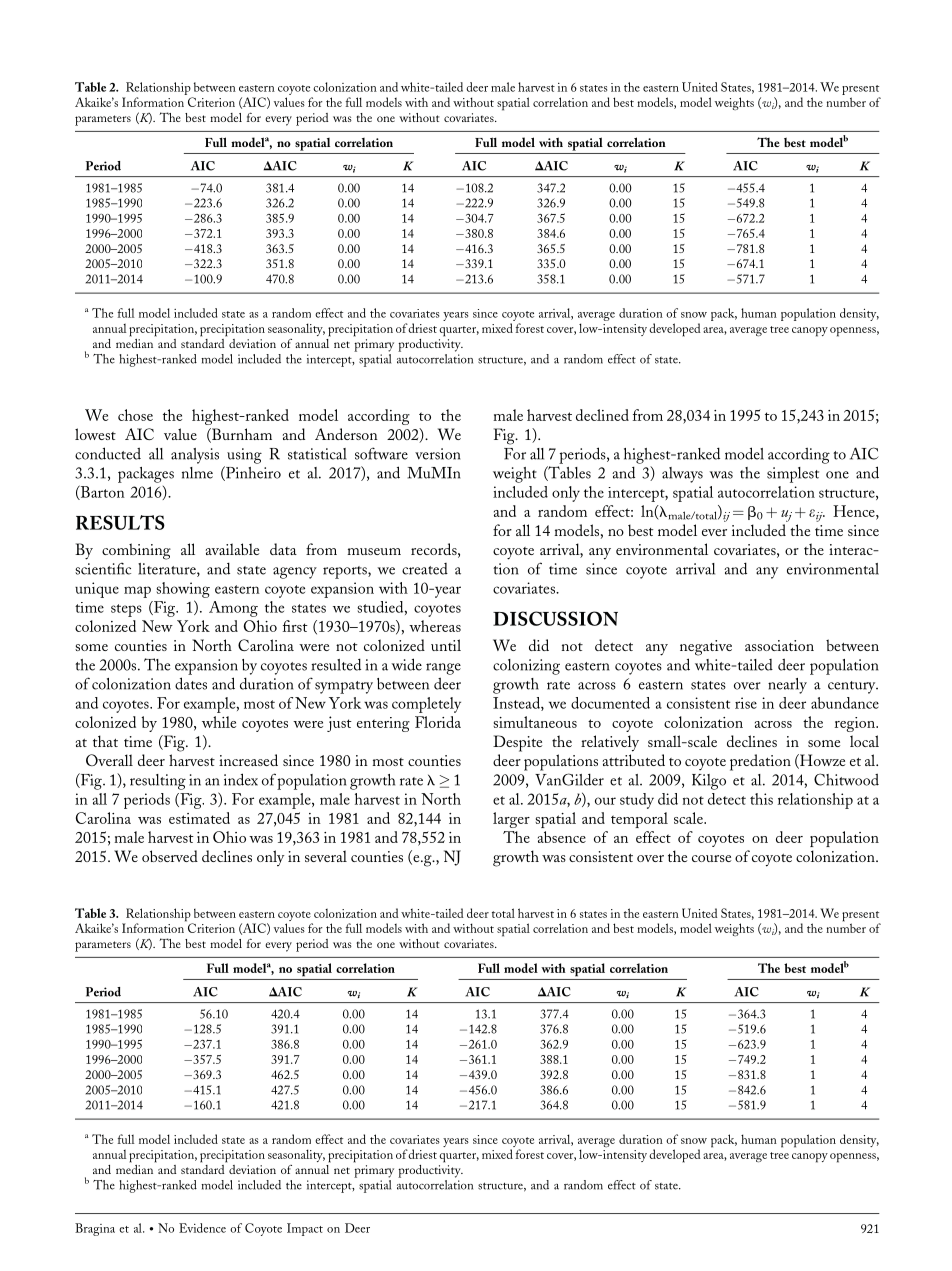 This screenshot has height=1271, width=952. Describe the element at coordinates (305, 1229) in the screenshot. I see `Impact` at that location.
